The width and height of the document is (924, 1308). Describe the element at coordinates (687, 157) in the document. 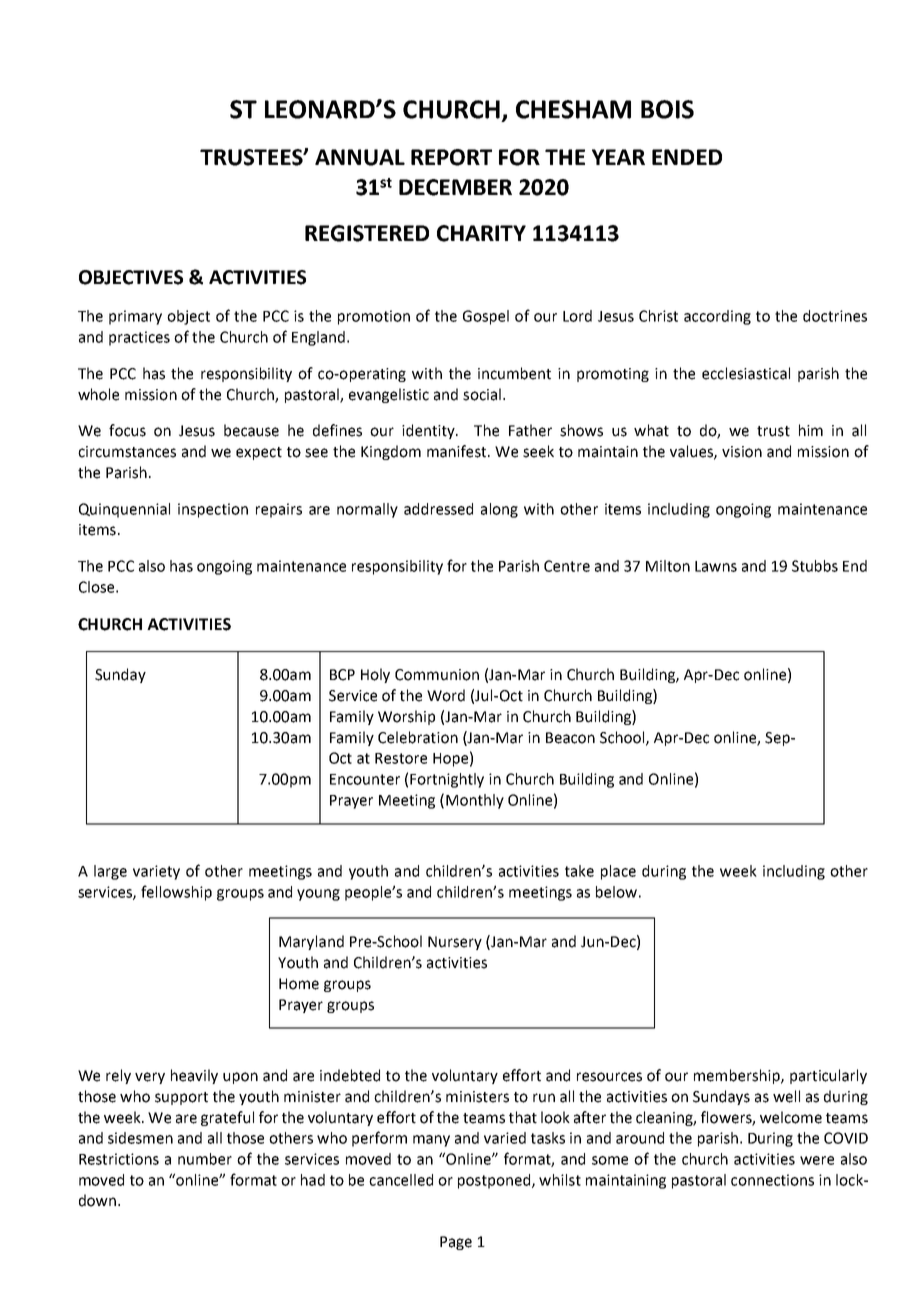

I see `ENDED` at that location.
